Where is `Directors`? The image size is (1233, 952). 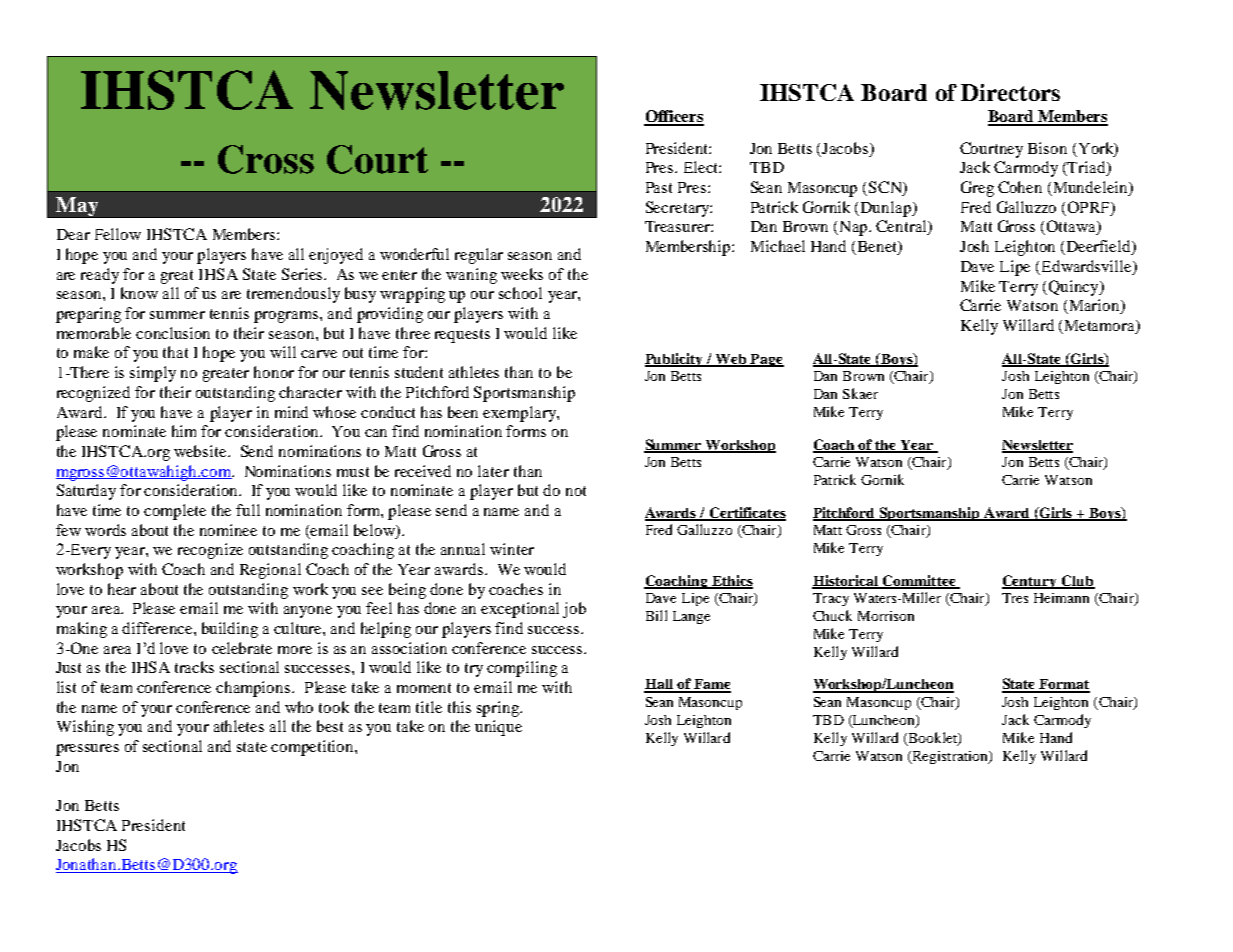 Directors is located at coordinates (1010, 92).
